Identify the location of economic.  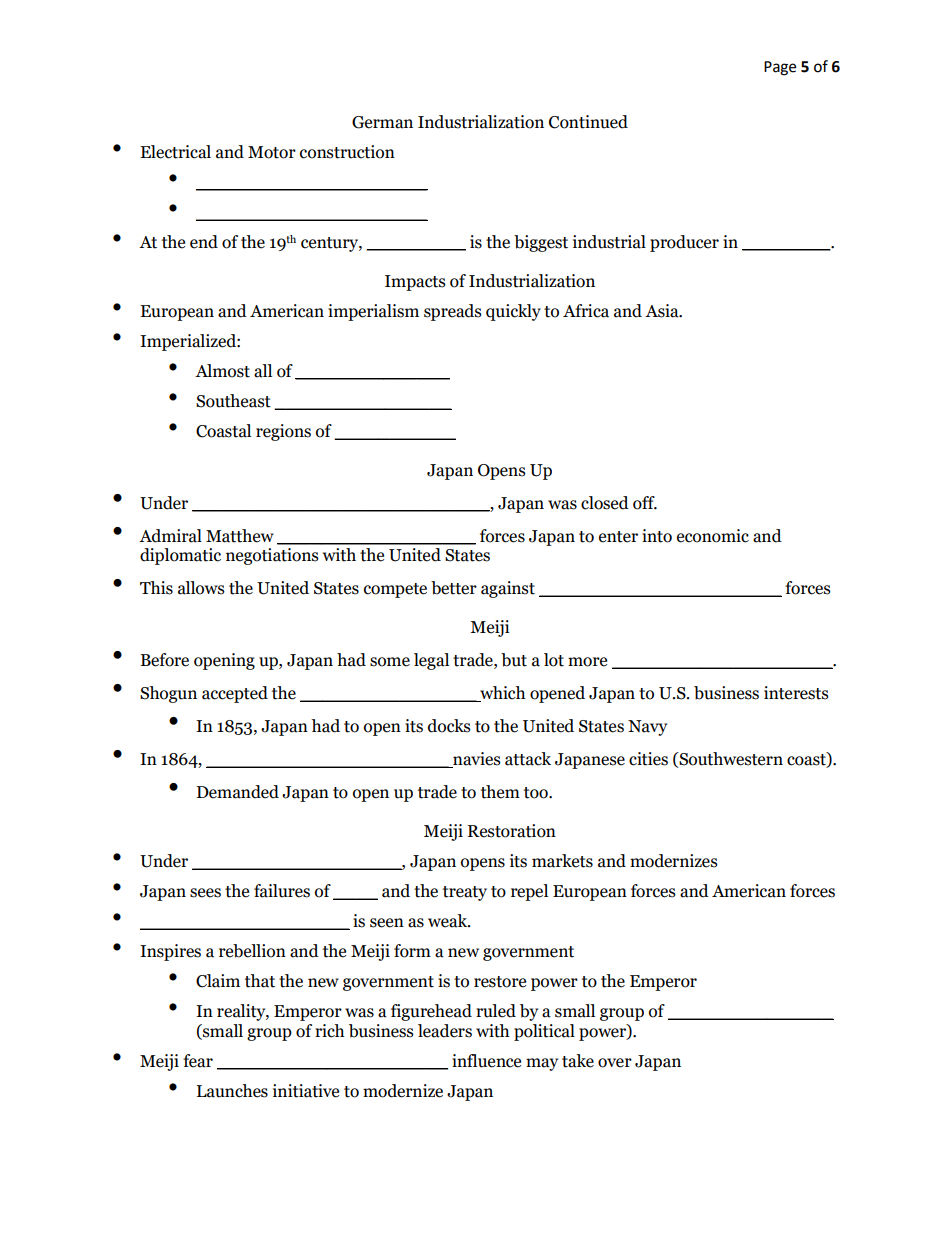
(713, 536).
